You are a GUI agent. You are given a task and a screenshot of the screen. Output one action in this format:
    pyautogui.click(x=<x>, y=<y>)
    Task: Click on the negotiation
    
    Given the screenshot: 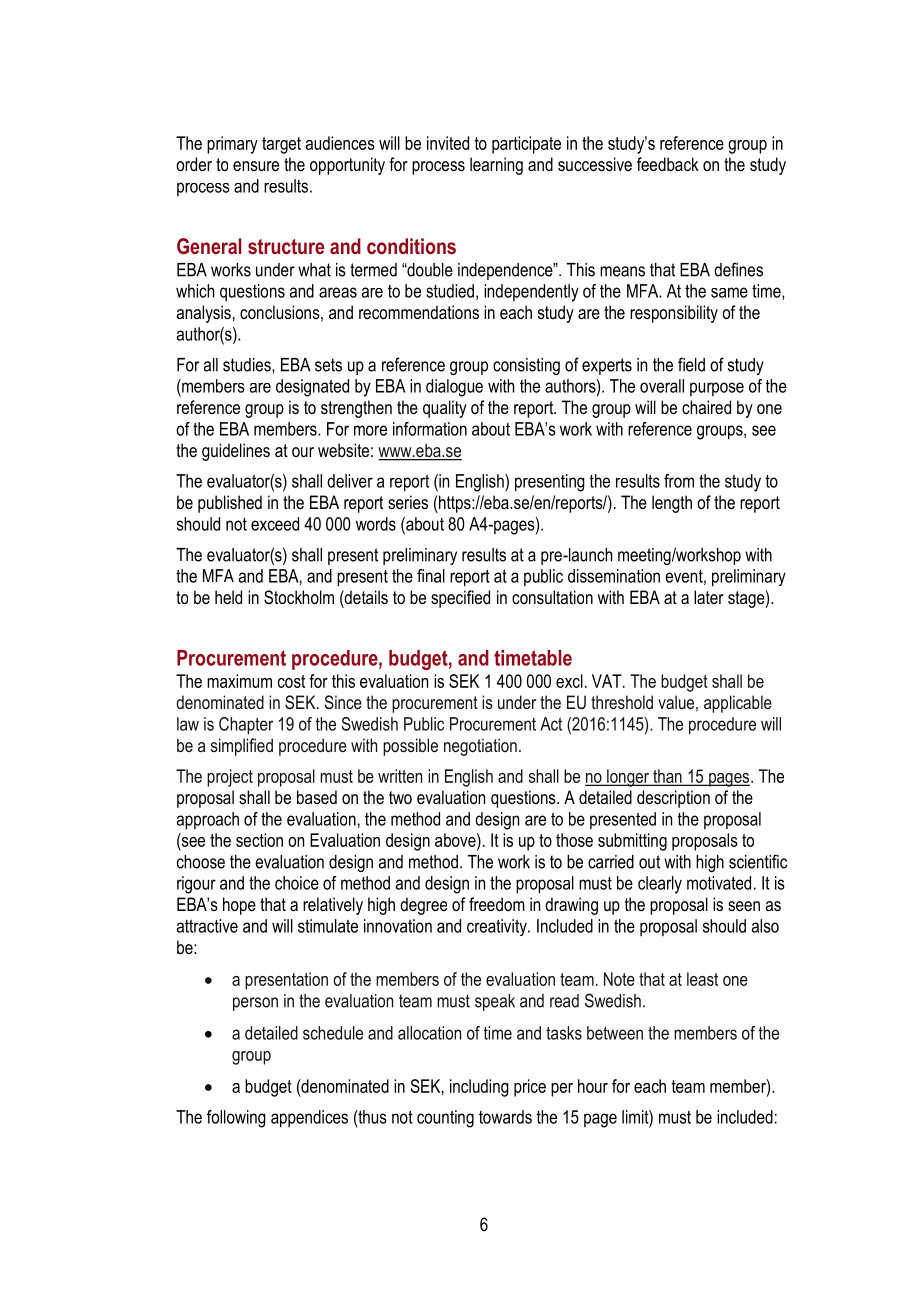 What is the action you would take?
    pyautogui.click(x=480, y=747)
